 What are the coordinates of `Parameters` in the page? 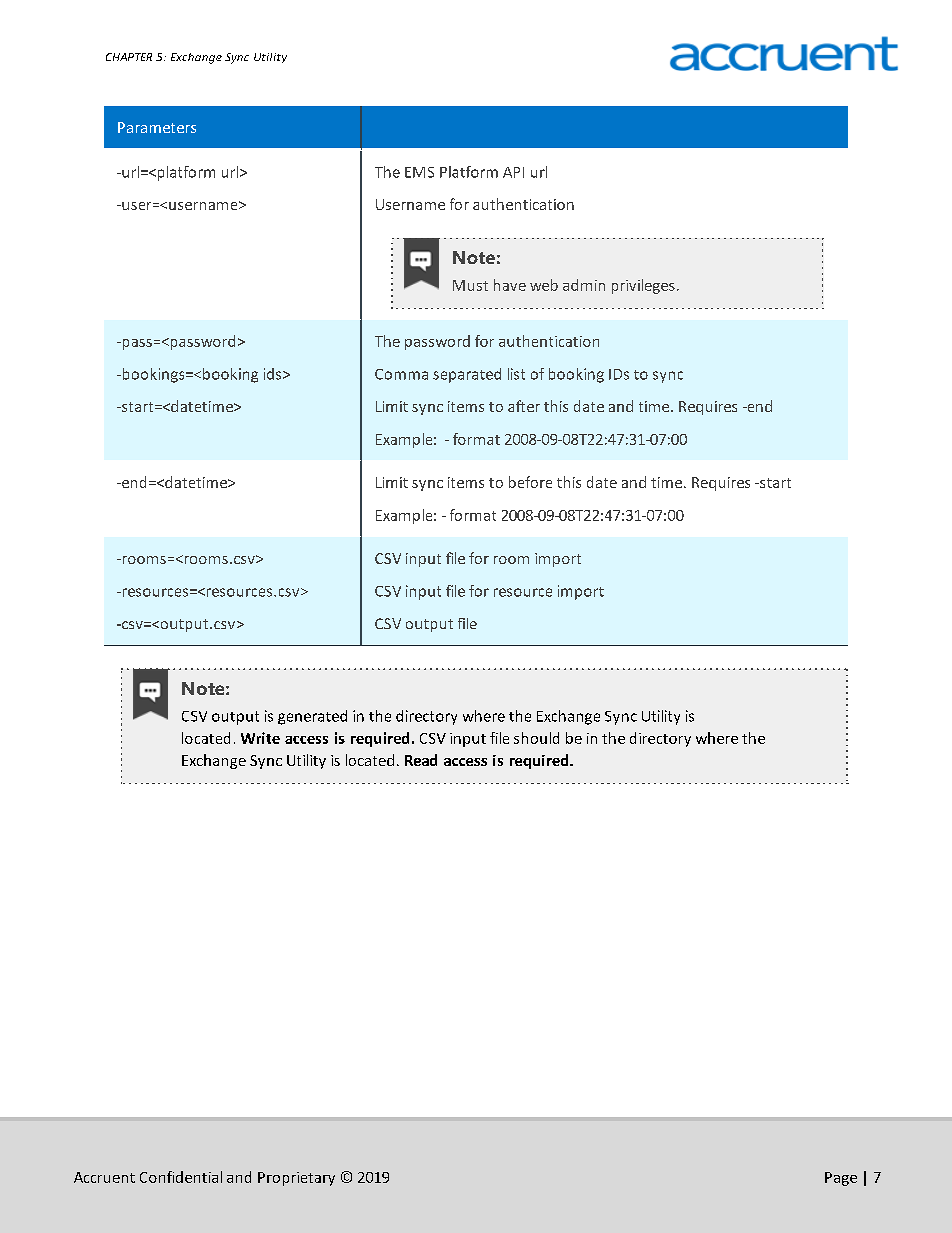 It's located at (157, 127).
